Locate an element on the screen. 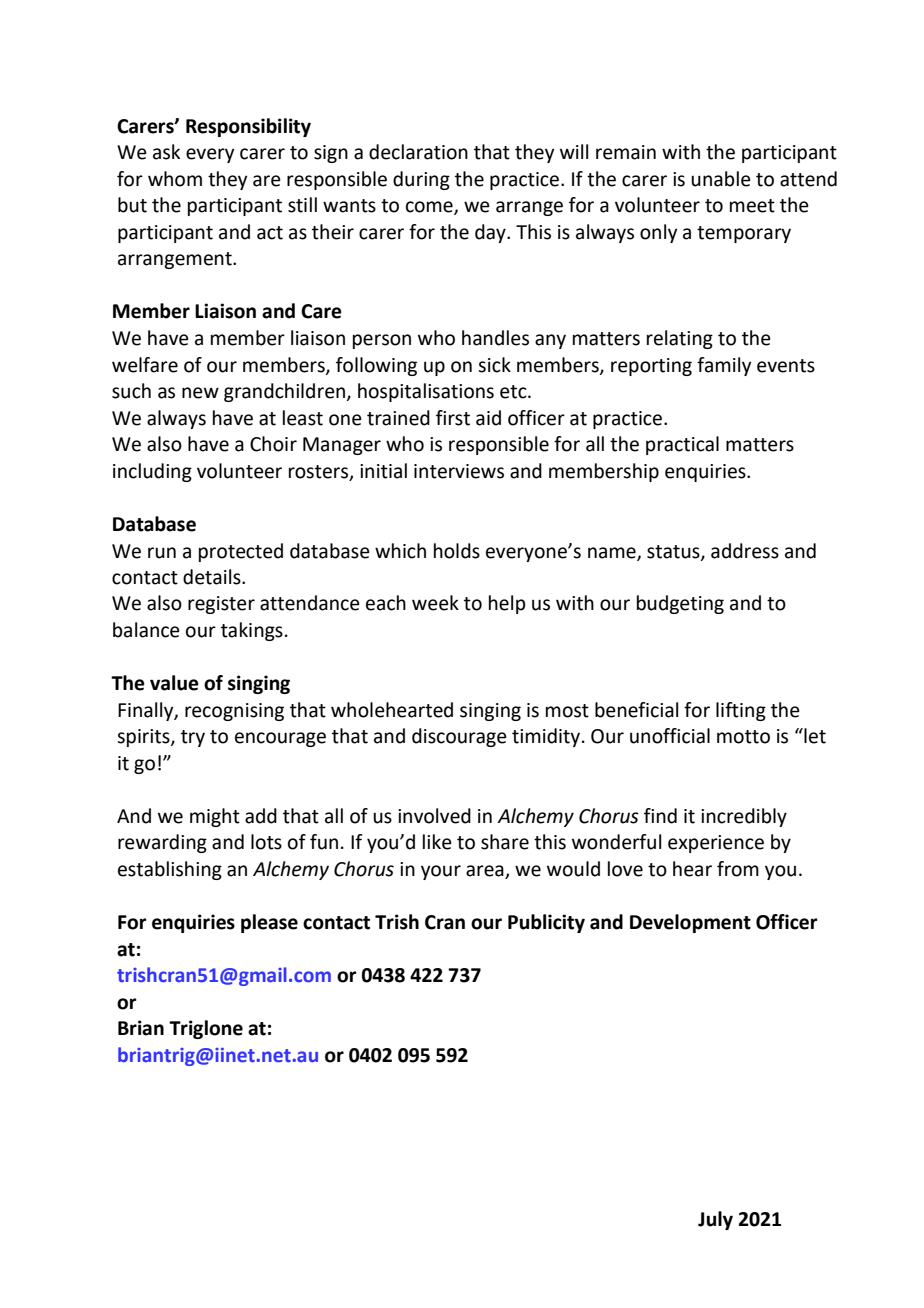  please is located at coordinates (269, 923).
